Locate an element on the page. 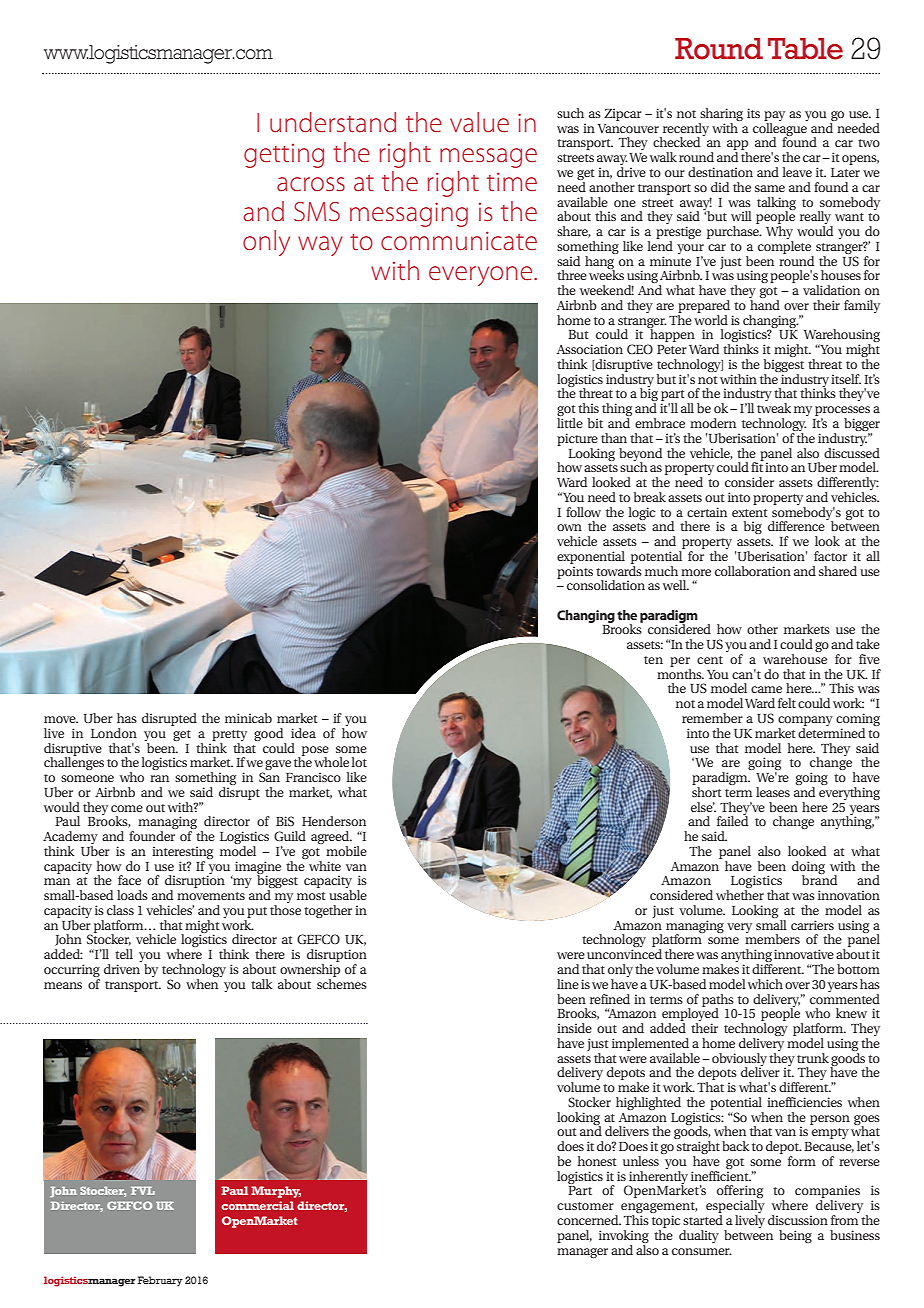  getting is located at coordinates (284, 156).
